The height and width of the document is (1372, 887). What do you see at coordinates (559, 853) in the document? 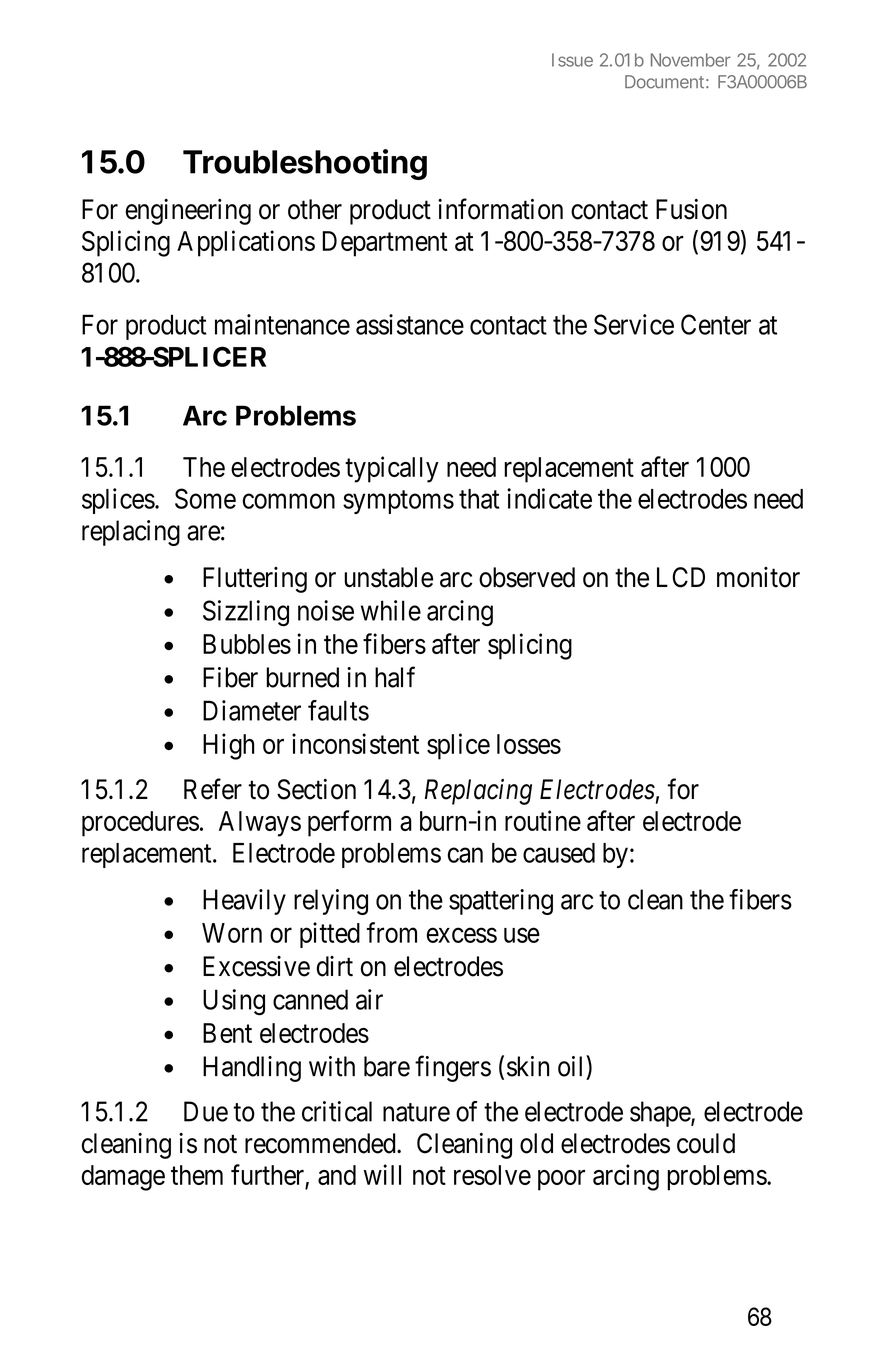
I see `caused` at bounding box center [559, 853].
